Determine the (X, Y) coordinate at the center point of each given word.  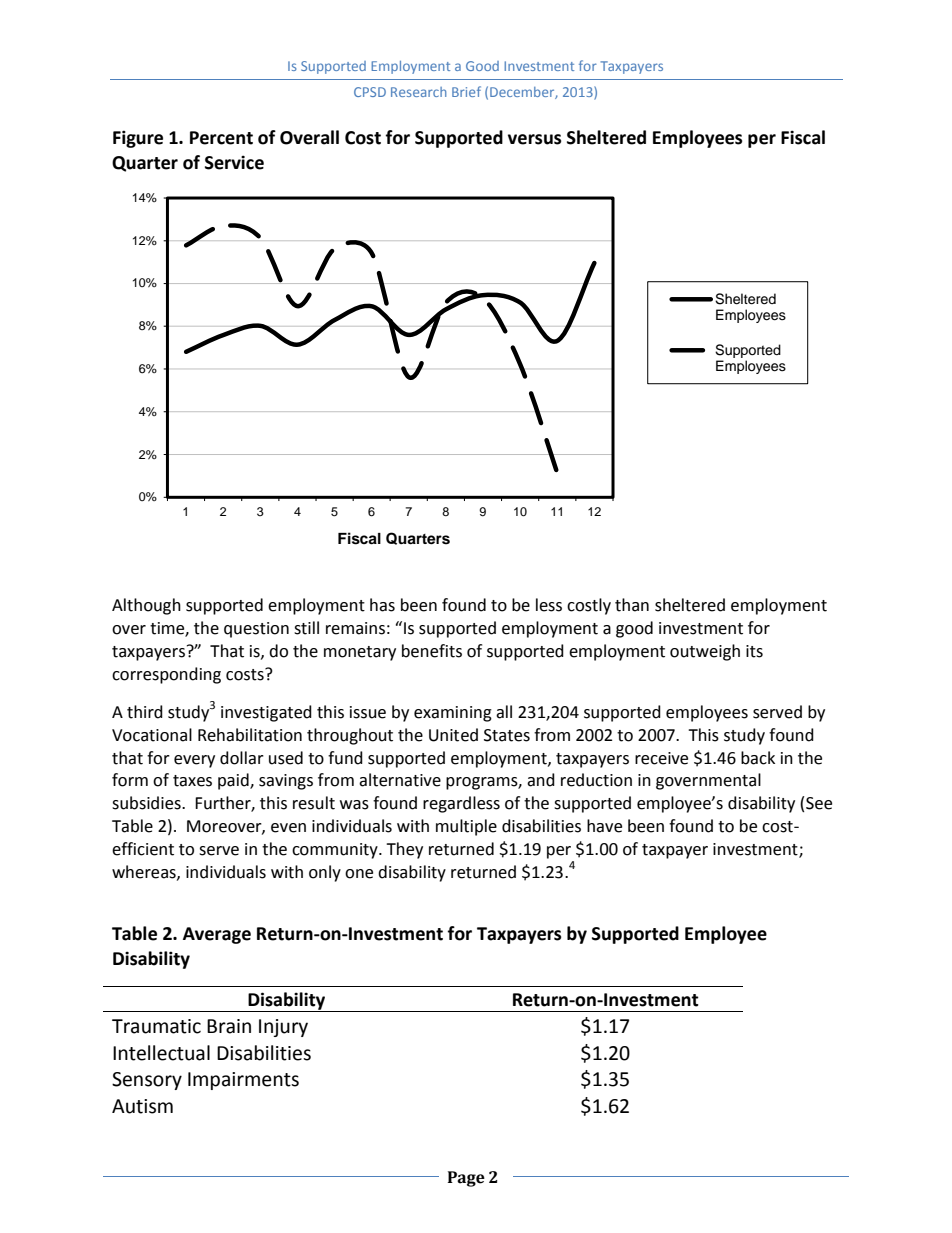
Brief (466, 91)
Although (146, 606)
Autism (142, 1106)
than (632, 605)
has (382, 605)
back (758, 758)
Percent (221, 138)
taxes (192, 781)
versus (534, 139)
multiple (466, 827)
